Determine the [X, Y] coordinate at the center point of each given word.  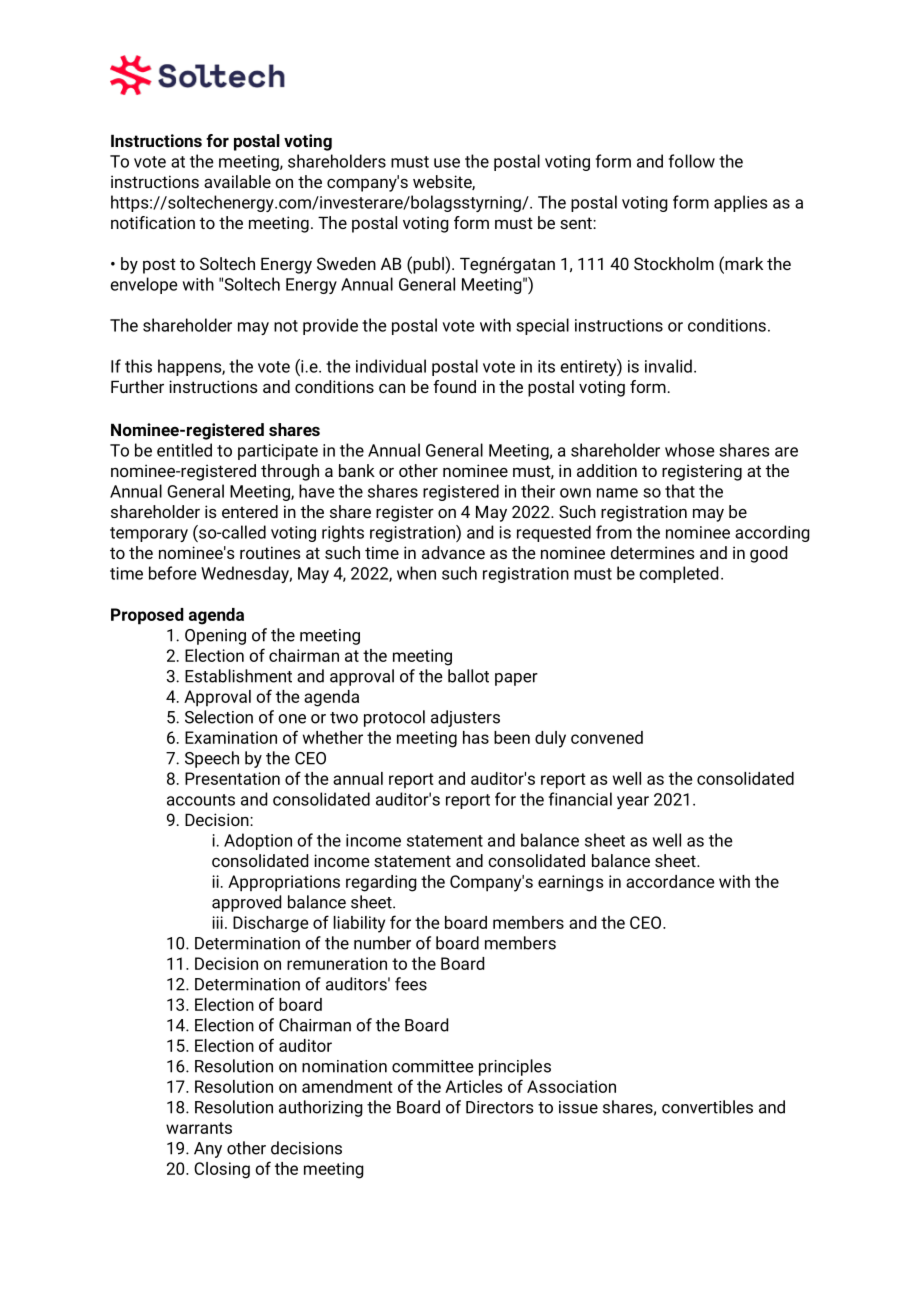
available [237, 181]
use [447, 163]
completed [678, 574]
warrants [199, 1128]
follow [692, 161]
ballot [468, 676]
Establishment [238, 676]
